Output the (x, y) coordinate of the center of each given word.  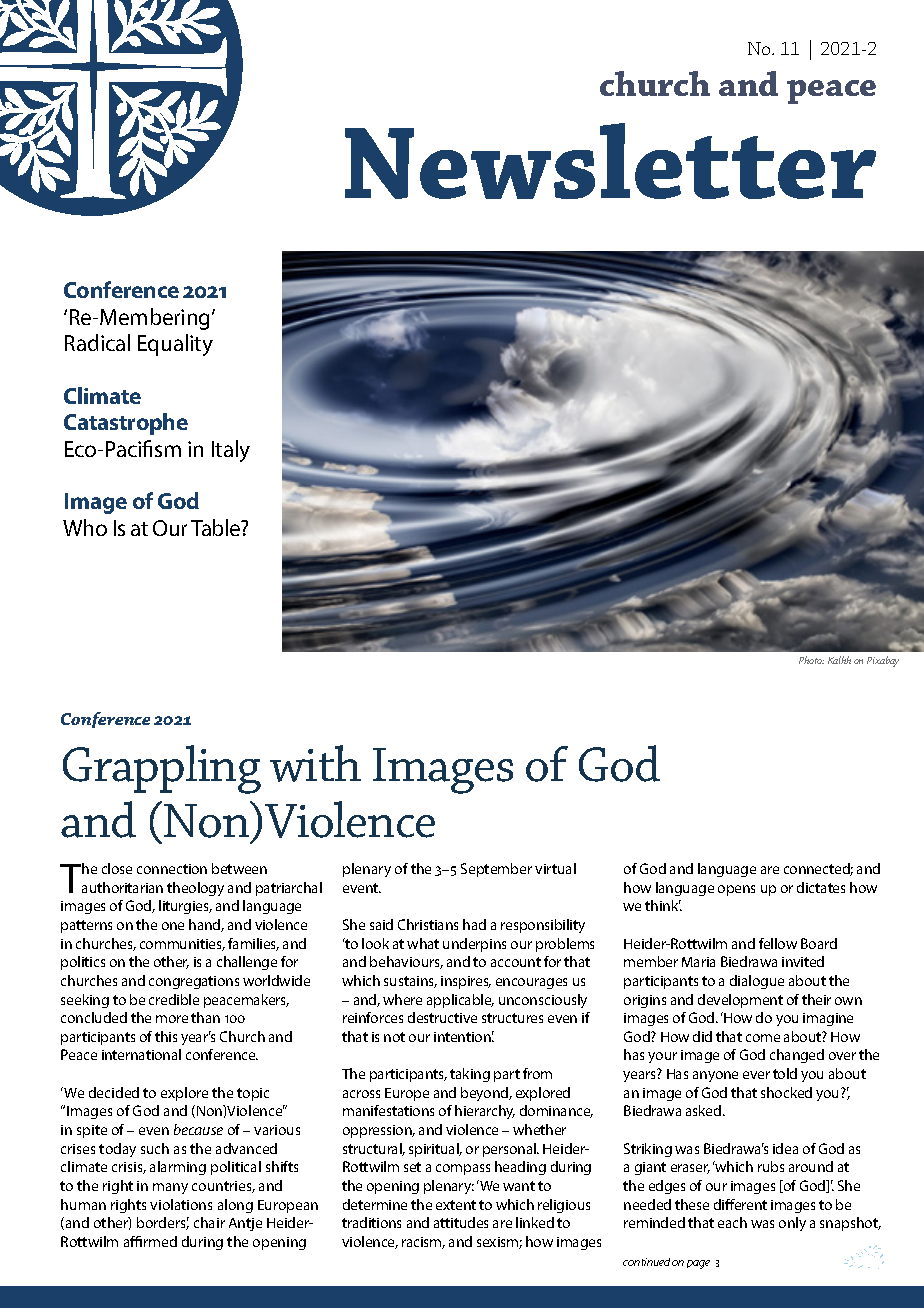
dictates (821, 887)
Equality (175, 345)
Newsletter (610, 161)
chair (209, 1222)
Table (217, 527)
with (315, 763)
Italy (231, 451)
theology (195, 889)
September (496, 870)
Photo (811, 660)
